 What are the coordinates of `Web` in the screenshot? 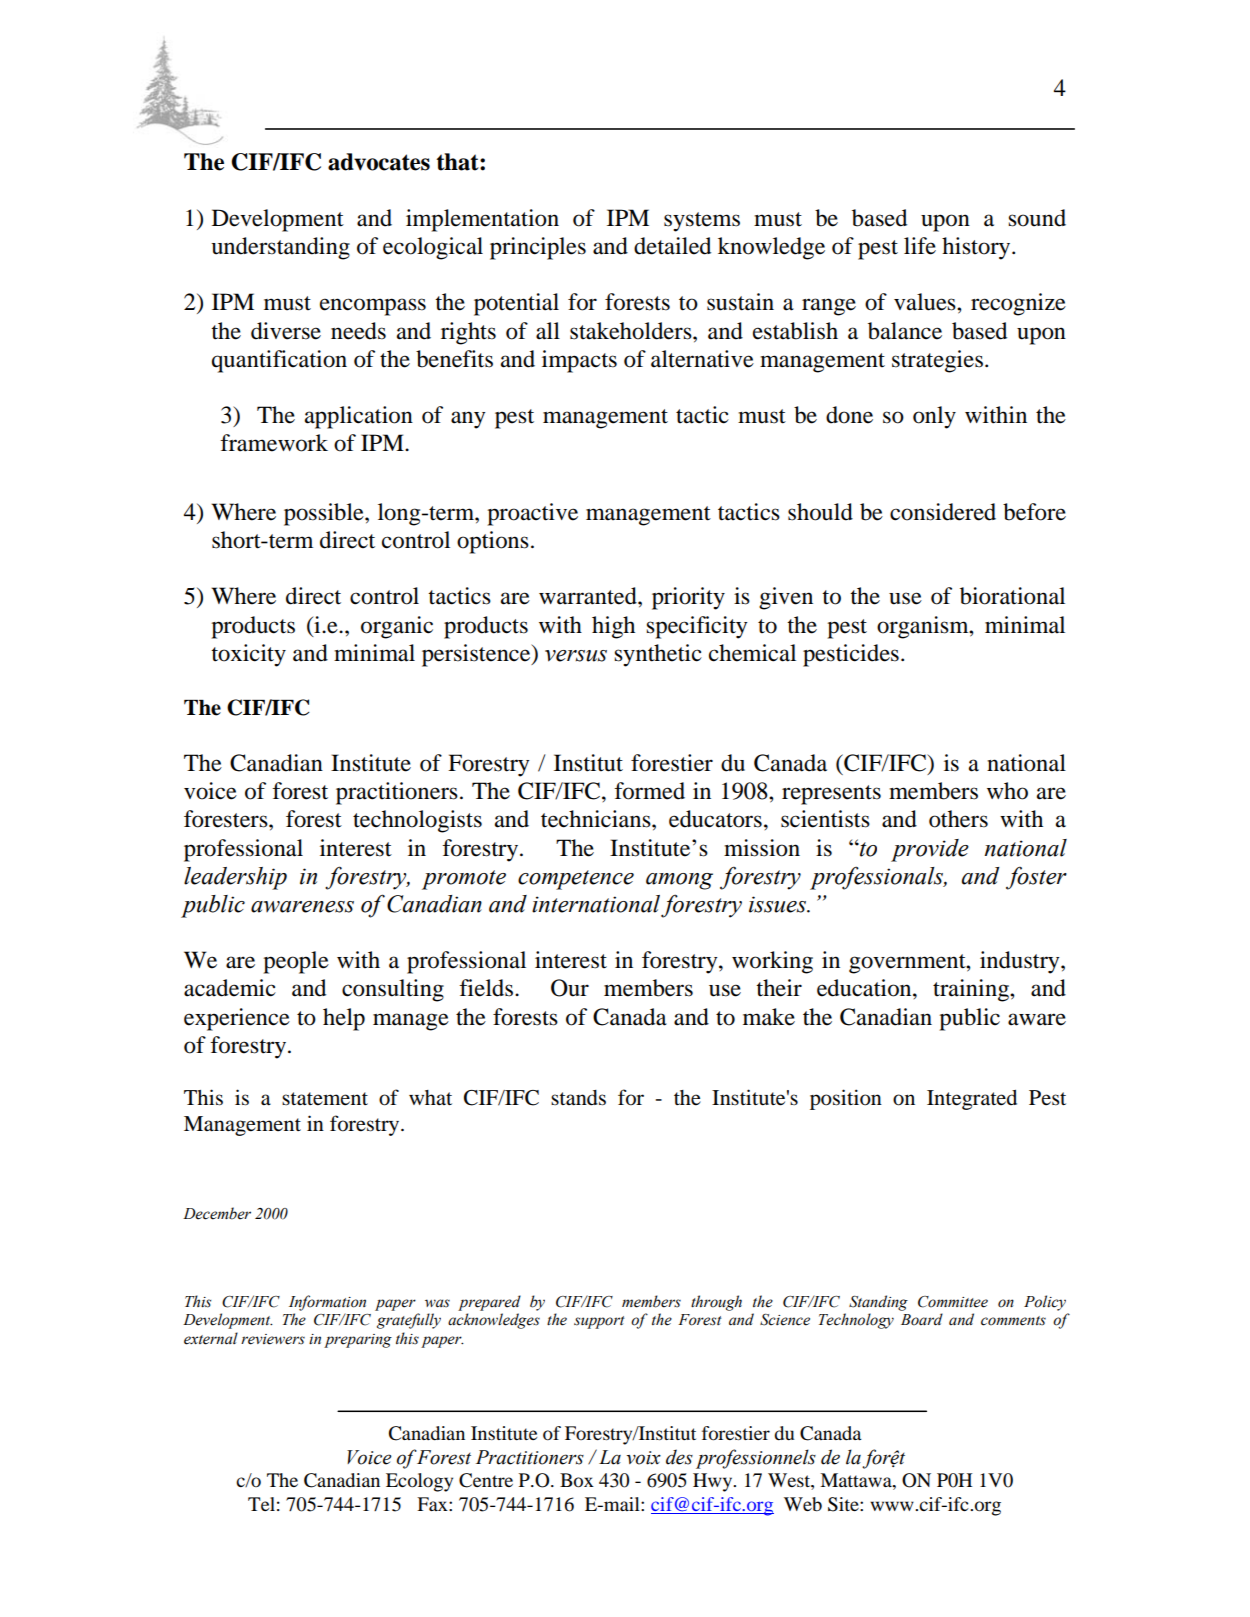 It's located at (803, 1504).
